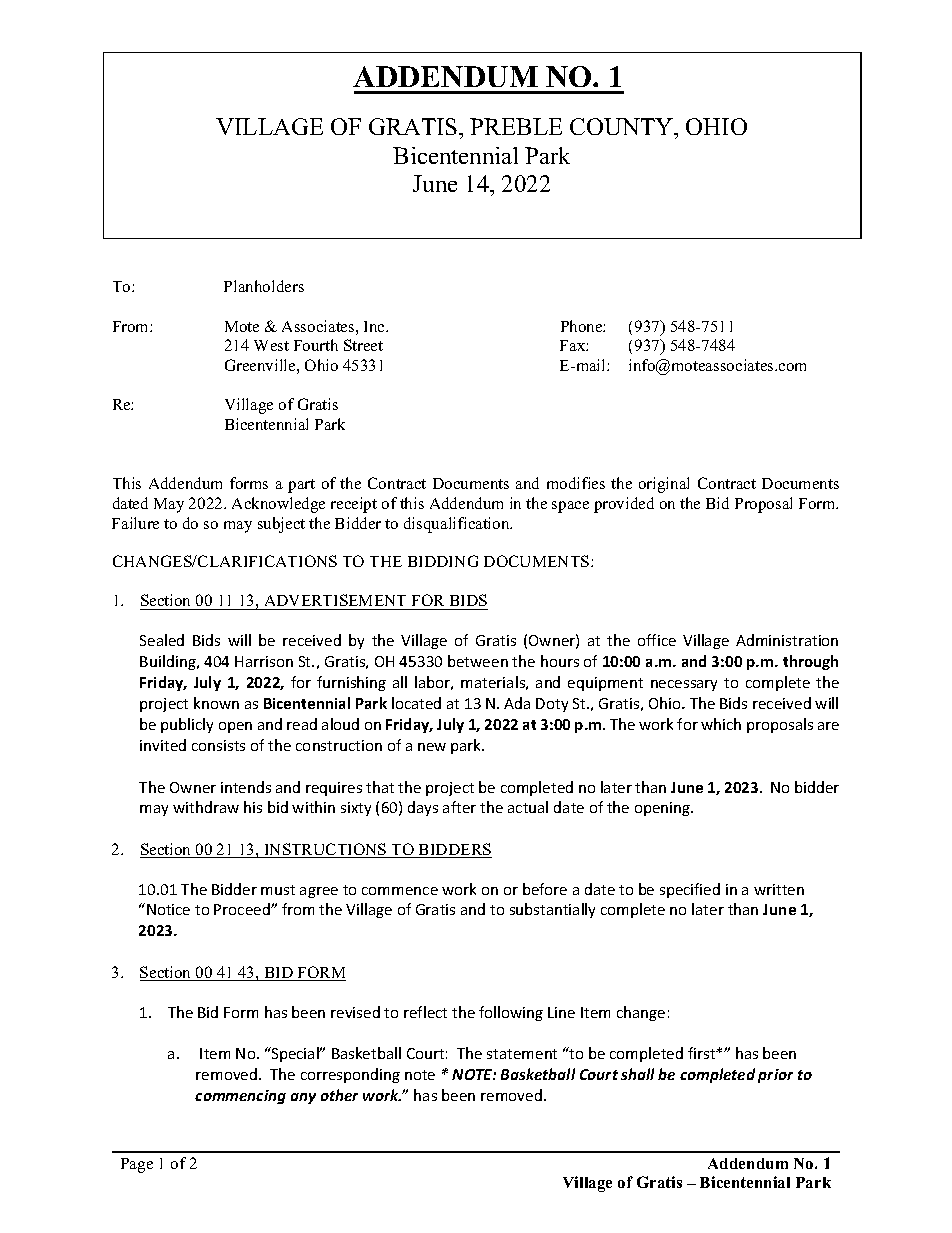 The width and height of the page is (952, 1233). Describe the element at coordinates (243, 909) in the page. I see `Proceed` at that location.
